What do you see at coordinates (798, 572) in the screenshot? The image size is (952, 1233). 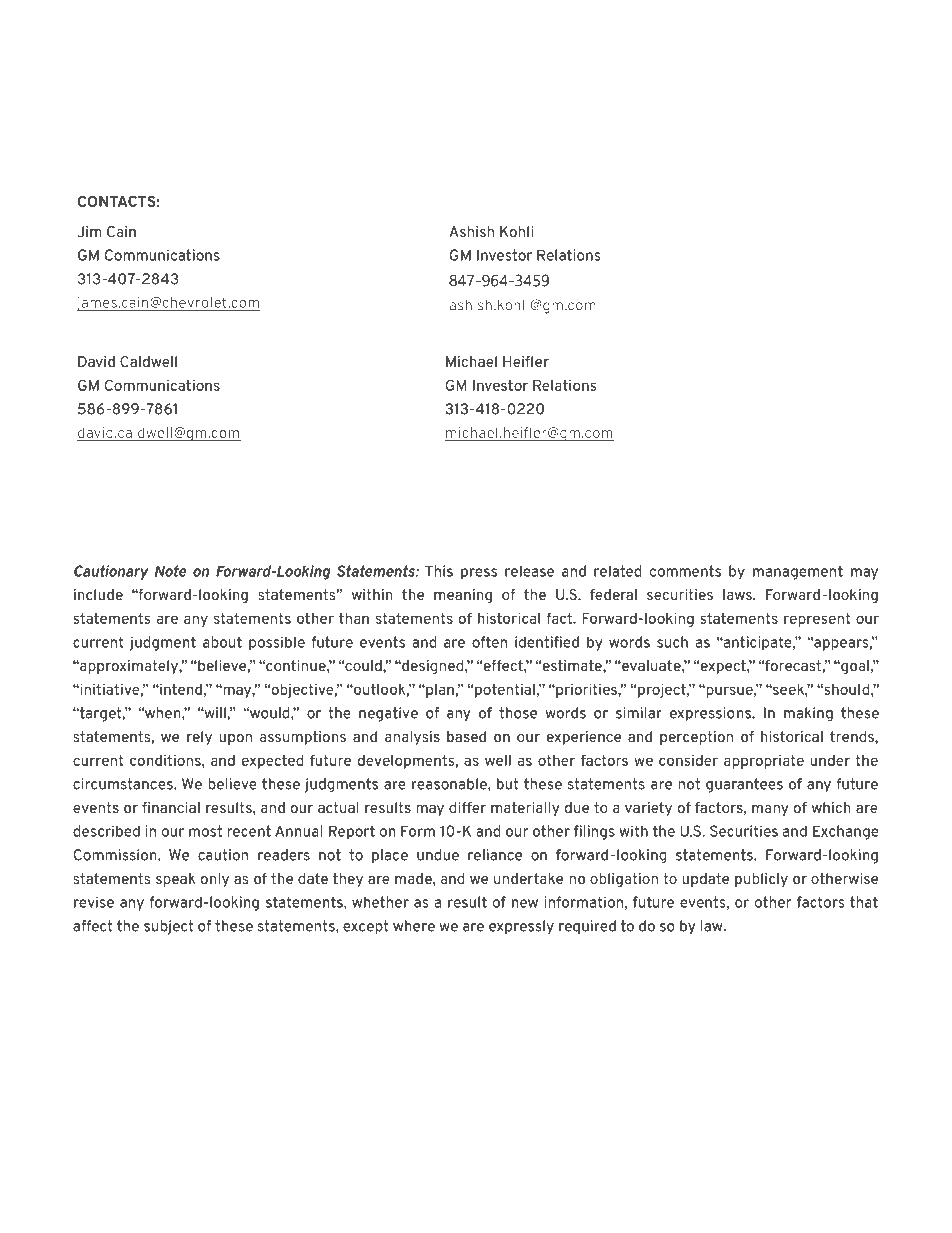 I see `management` at bounding box center [798, 572].
